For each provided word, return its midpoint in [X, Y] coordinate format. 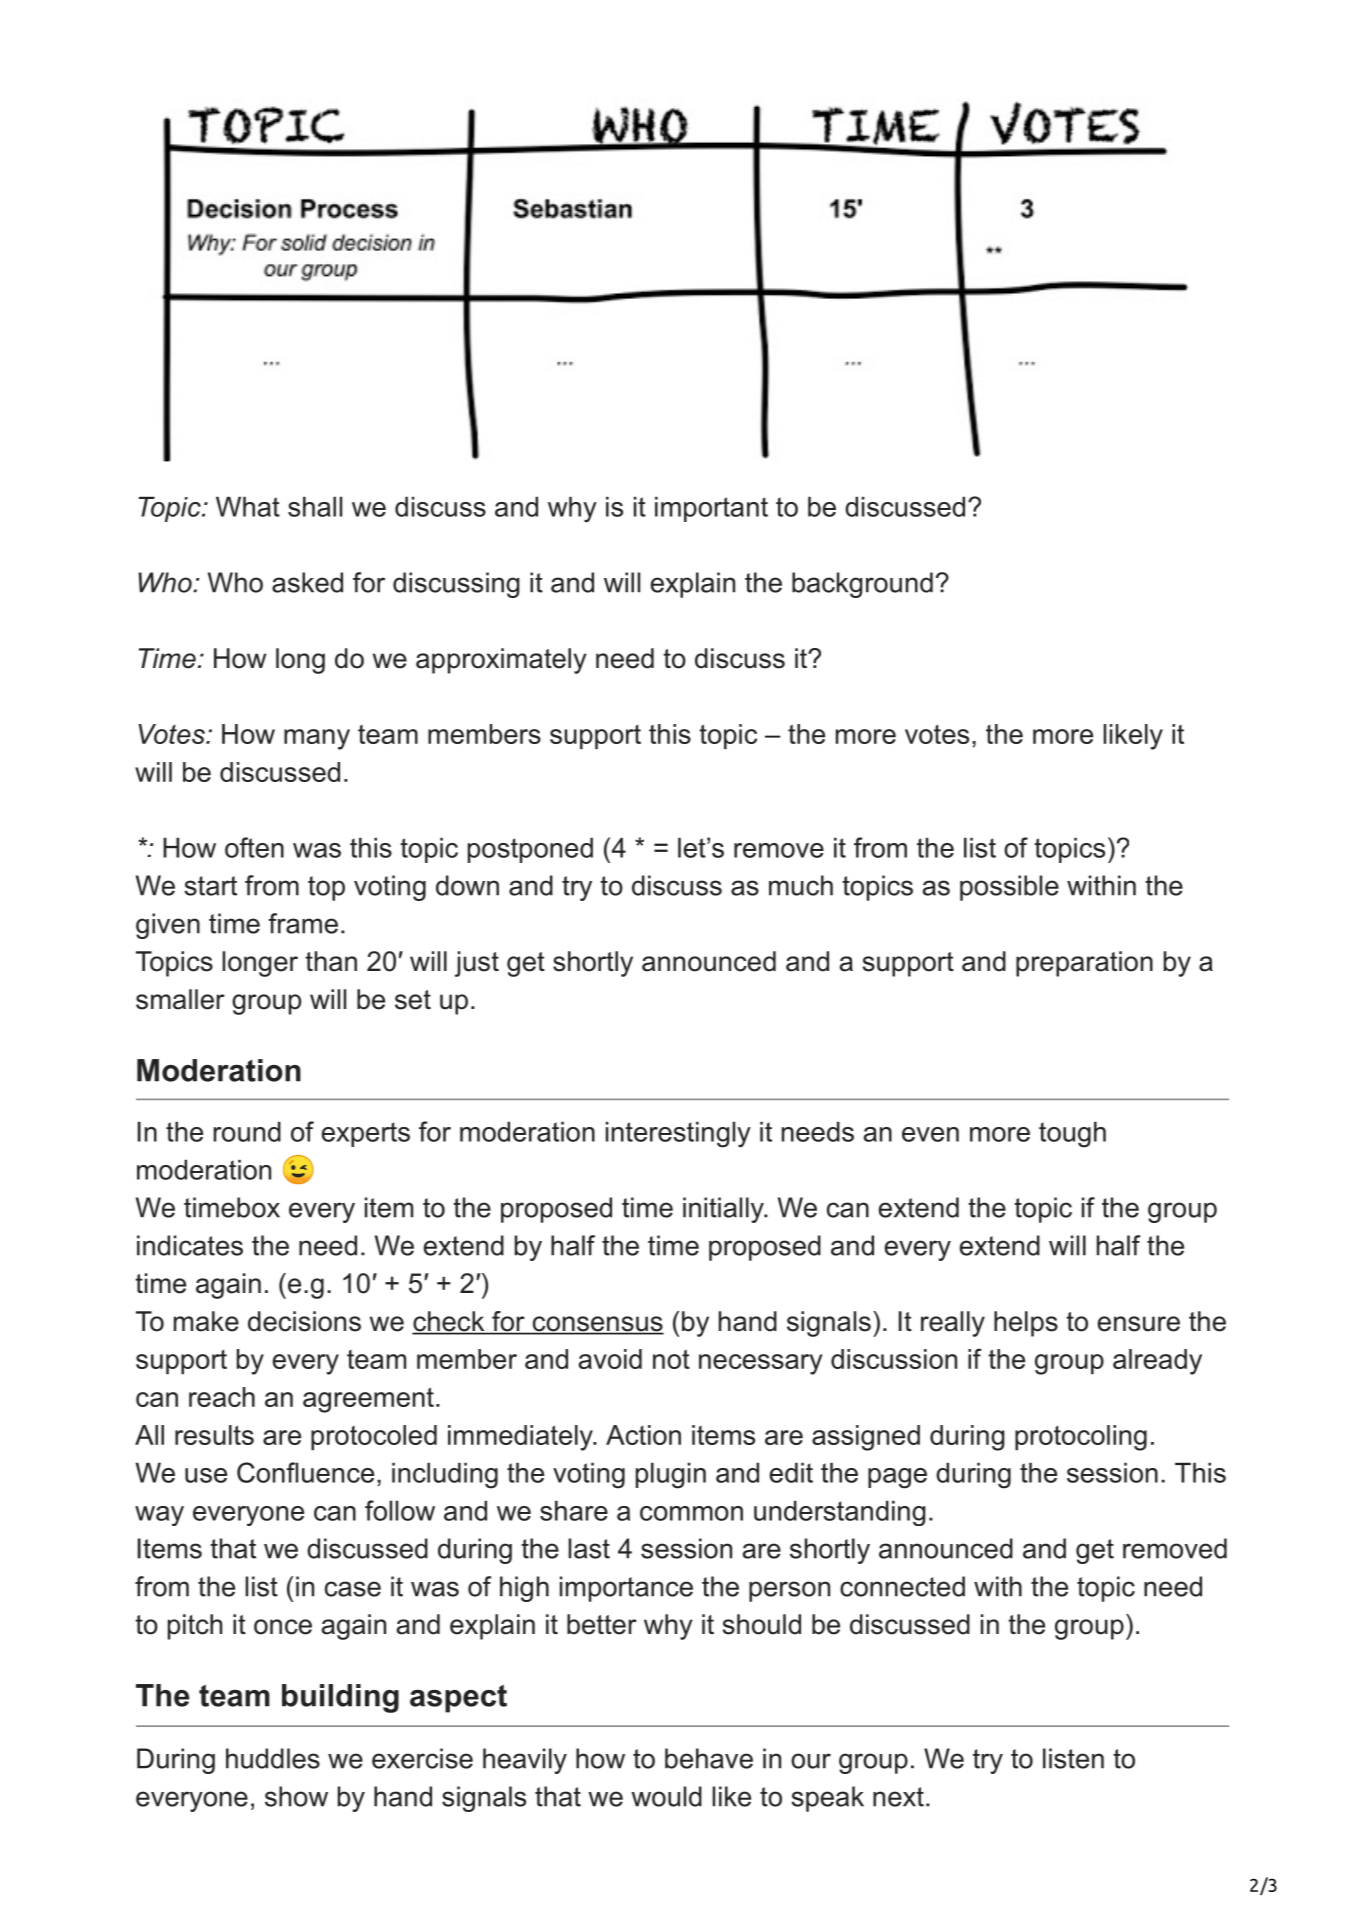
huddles [273, 1758]
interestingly [678, 1134]
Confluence [305, 1472]
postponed [530, 850]
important [711, 509]
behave [709, 1758]
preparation [1084, 964]
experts [366, 1134]
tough [1072, 1134]
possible [1009, 888]
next [898, 1797]
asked [307, 582]
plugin [671, 1475]
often [254, 847]
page [897, 1478]
